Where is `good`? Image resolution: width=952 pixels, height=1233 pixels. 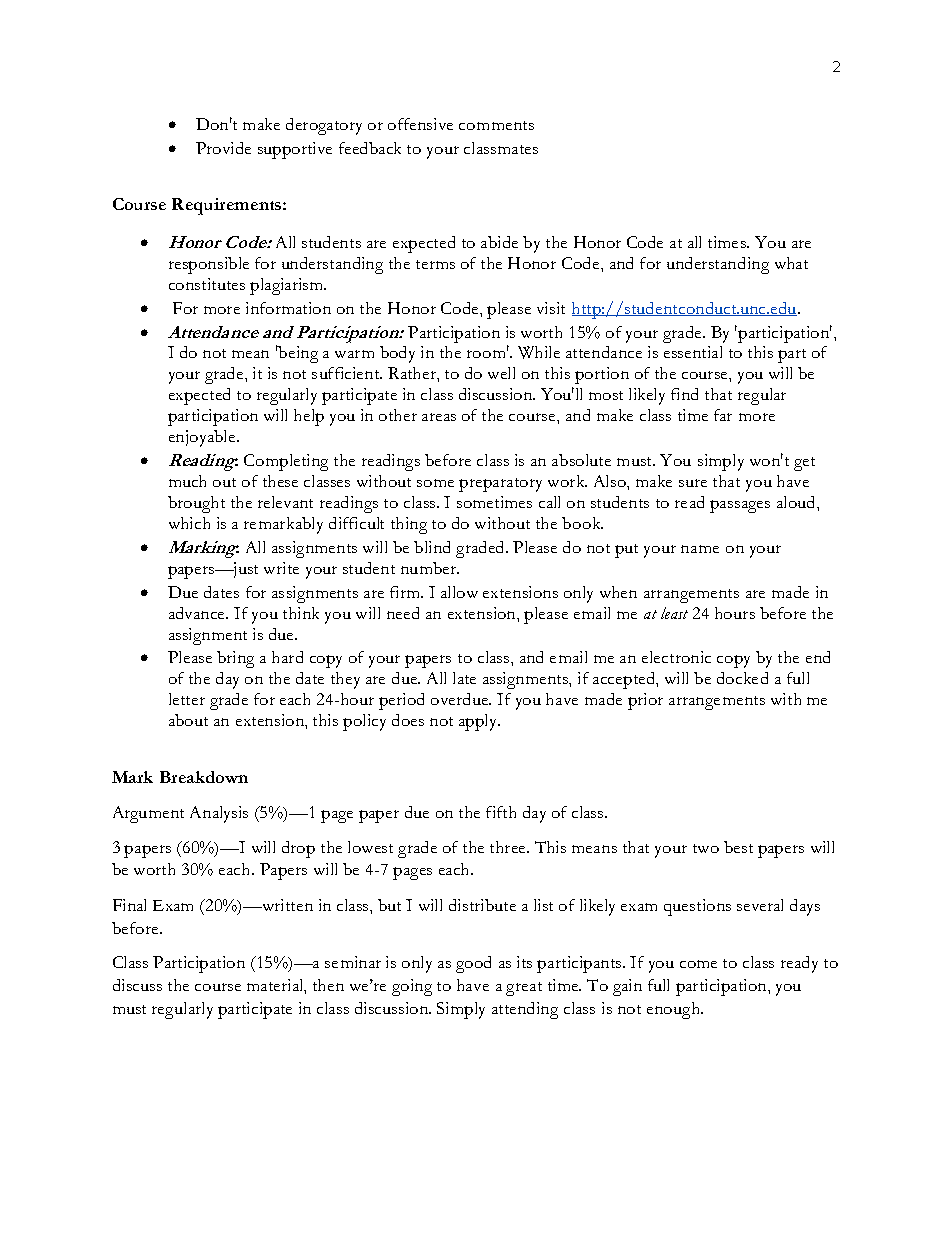
good is located at coordinates (473, 964).
